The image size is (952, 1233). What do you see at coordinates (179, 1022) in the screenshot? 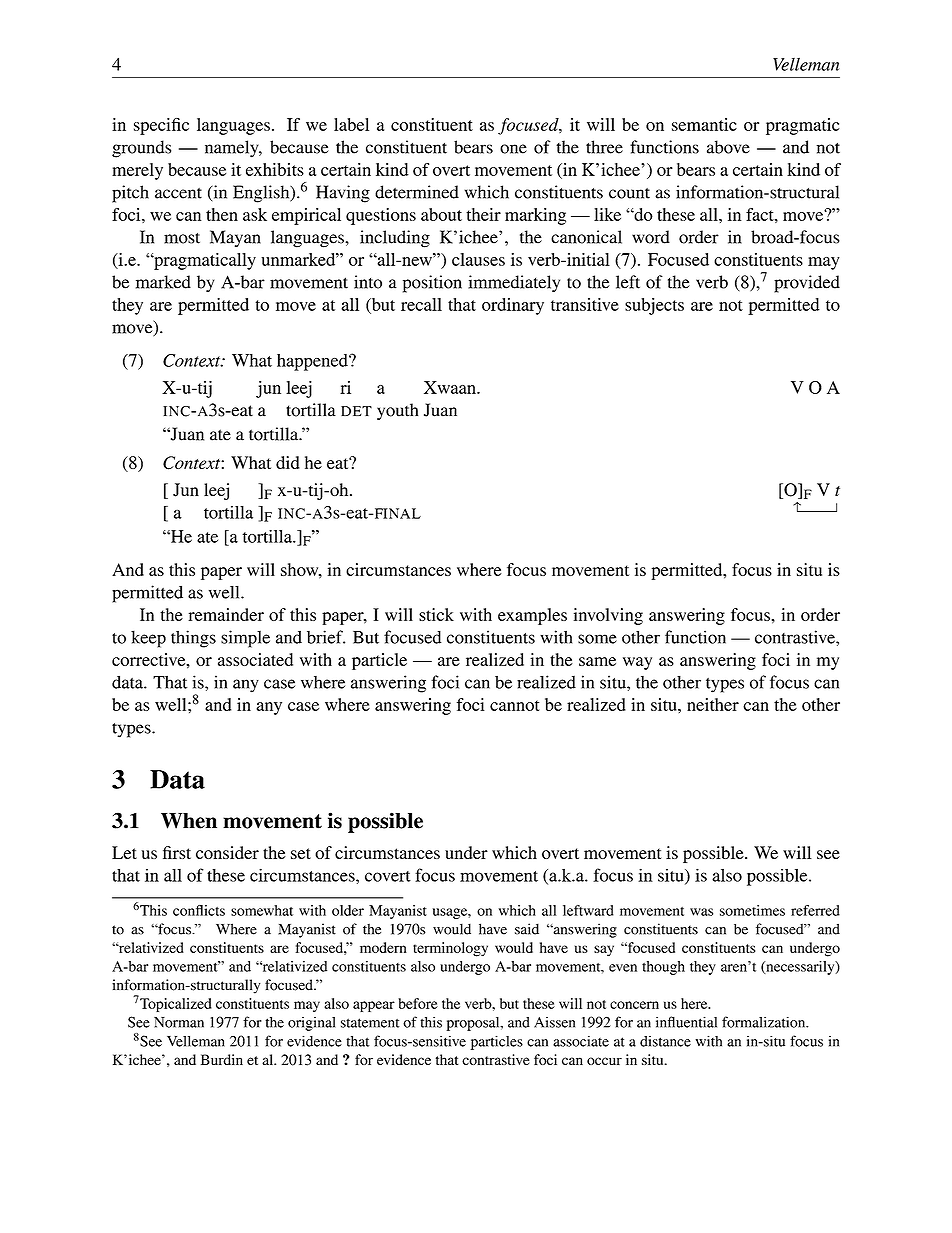
I see `Norman` at bounding box center [179, 1022].
